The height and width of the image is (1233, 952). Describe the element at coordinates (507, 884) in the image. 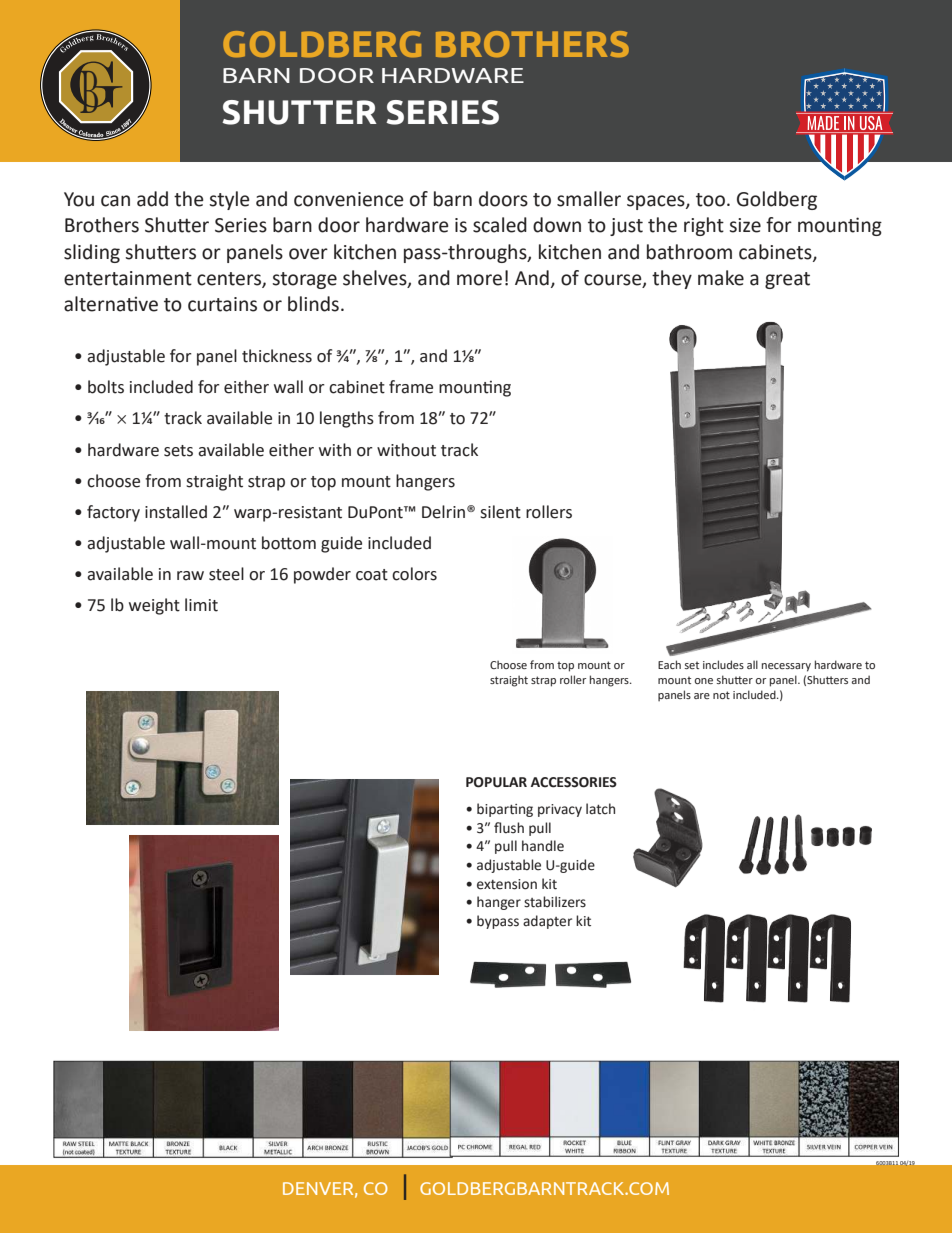

I see `extension` at that location.
